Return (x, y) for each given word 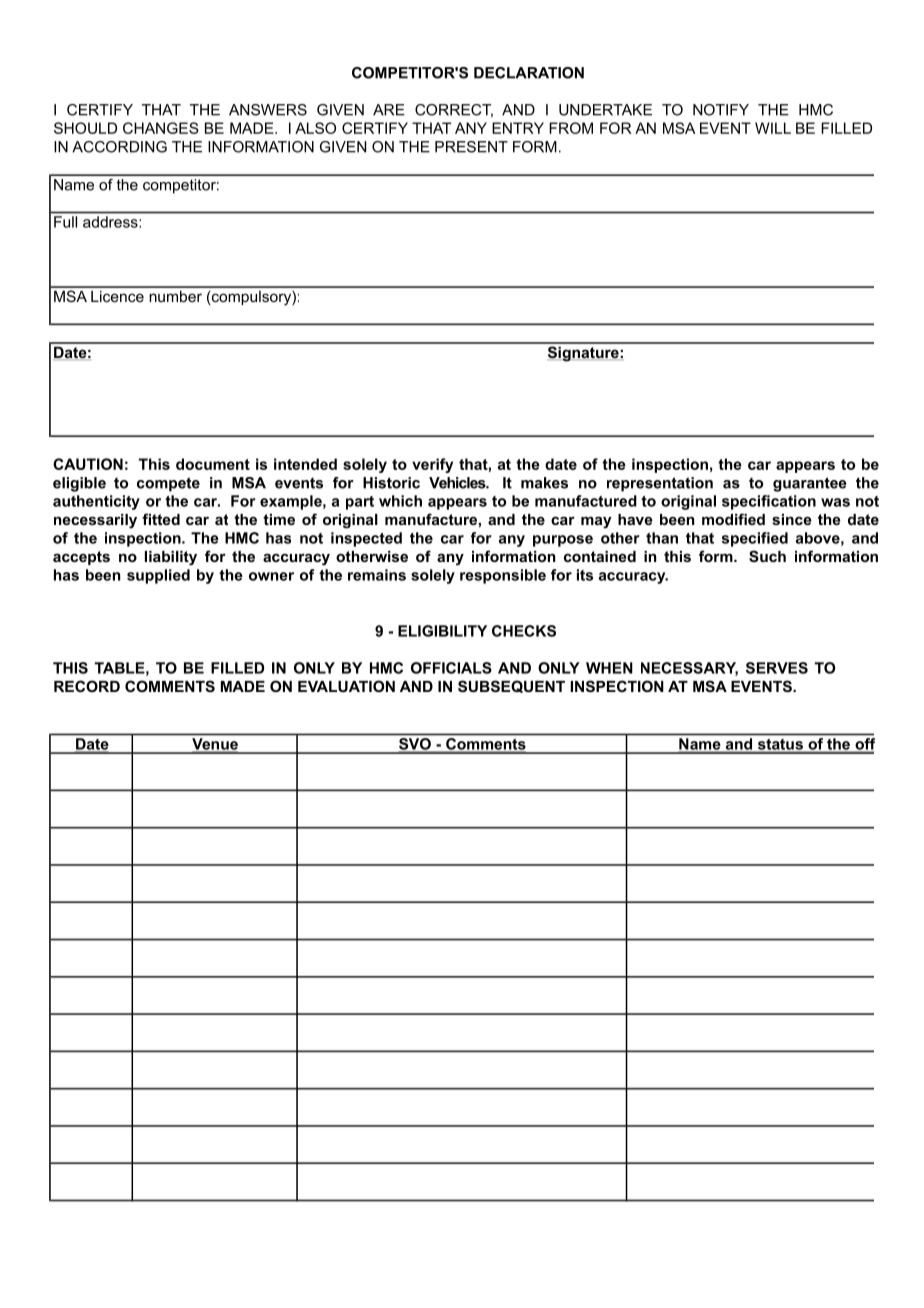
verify (432, 465)
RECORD (87, 686)
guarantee (810, 484)
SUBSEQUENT (511, 686)
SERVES (777, 668)
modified (733, 519)
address (111, 222)
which (400, 501)
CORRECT (454, 111)
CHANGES (161, 128)
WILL (773, 128)
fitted (161, 519)
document (213, 464)
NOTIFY (721, 110)
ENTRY (518, 128)
